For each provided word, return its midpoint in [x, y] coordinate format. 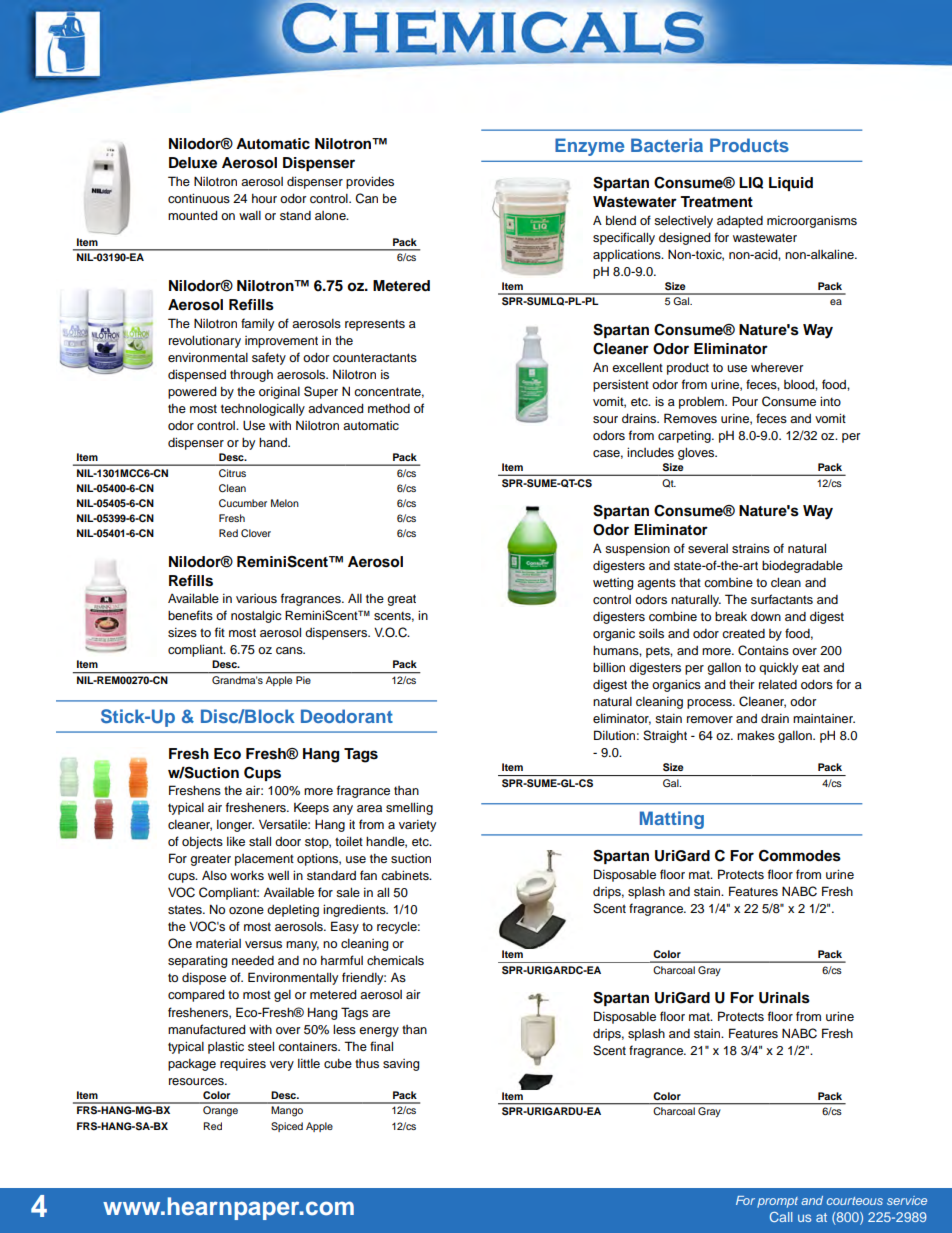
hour [264, 198]
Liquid [791, 184]
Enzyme [589, 147]
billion [609, 667]
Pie [303, 680]
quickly [778, 668]
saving [401, 1065]
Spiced [287, 1127]
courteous [855, 1201]
